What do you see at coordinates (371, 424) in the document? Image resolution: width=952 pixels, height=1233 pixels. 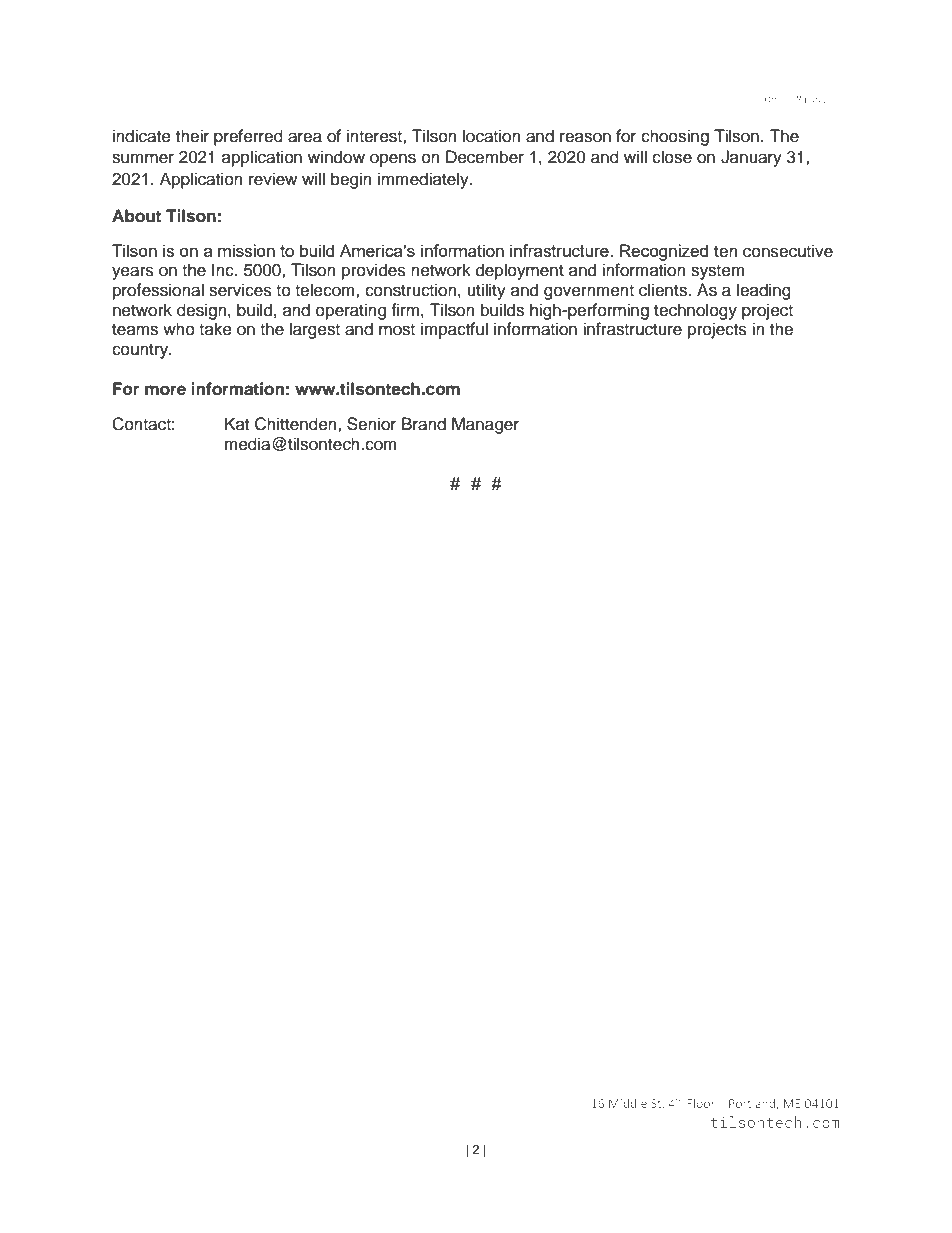 I see `Senior` at bounding box center [371, 424].
